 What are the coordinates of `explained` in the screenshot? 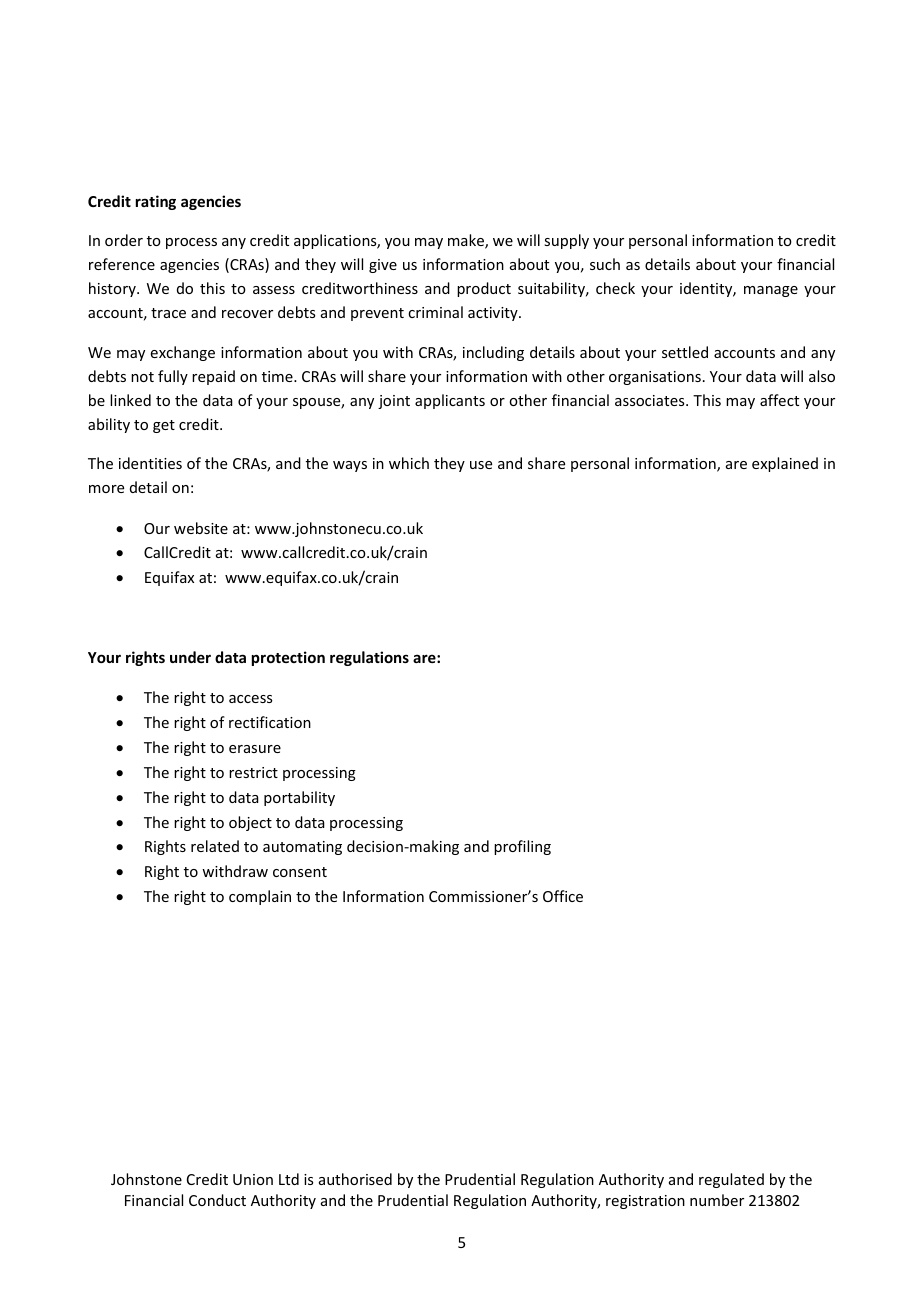 It's located at (785, 464).
